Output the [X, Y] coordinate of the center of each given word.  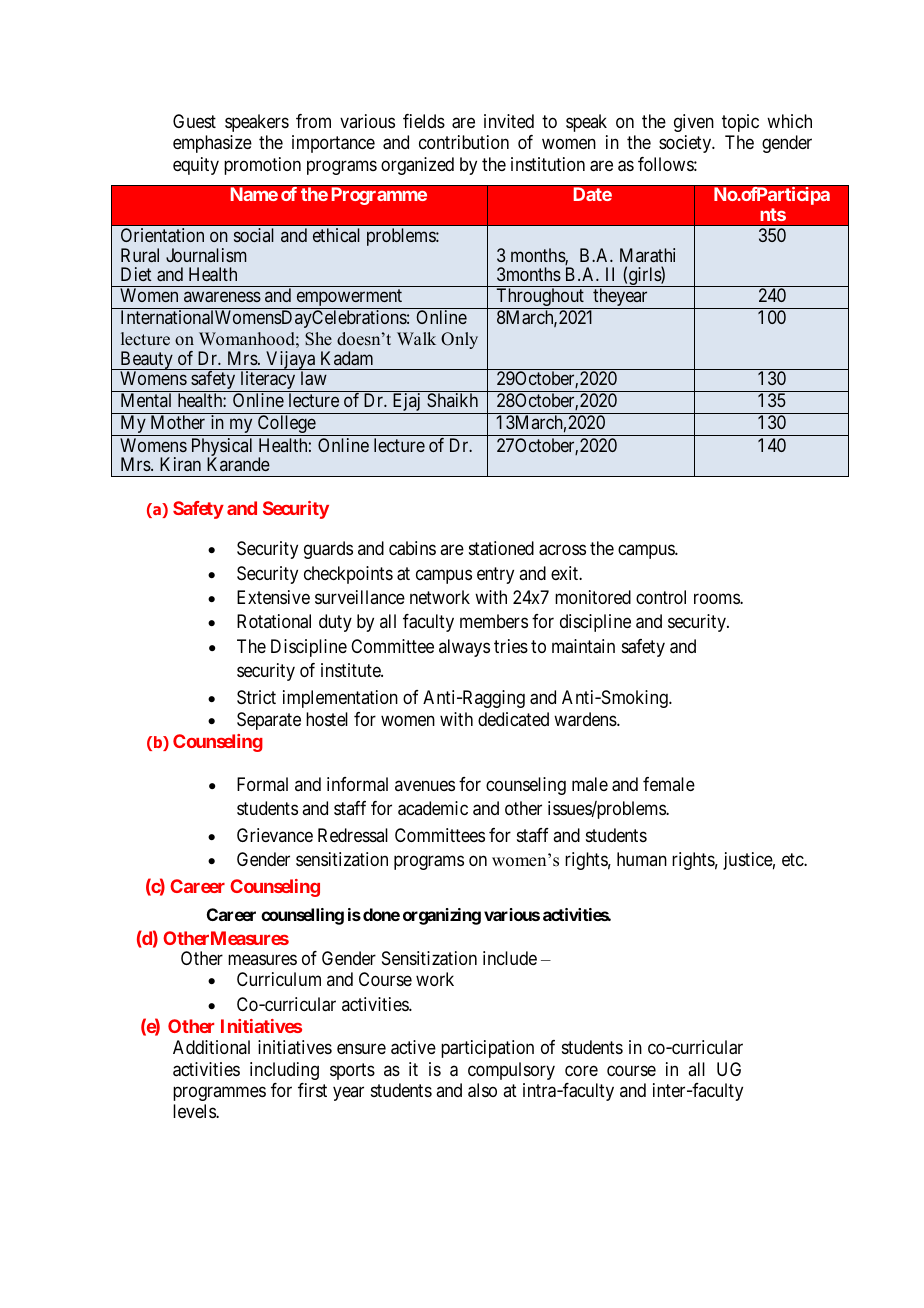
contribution [464, 142]
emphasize [212, 144]
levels [195, 1111]
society [686, 144]
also [482, 1090]
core [581, 1070]
